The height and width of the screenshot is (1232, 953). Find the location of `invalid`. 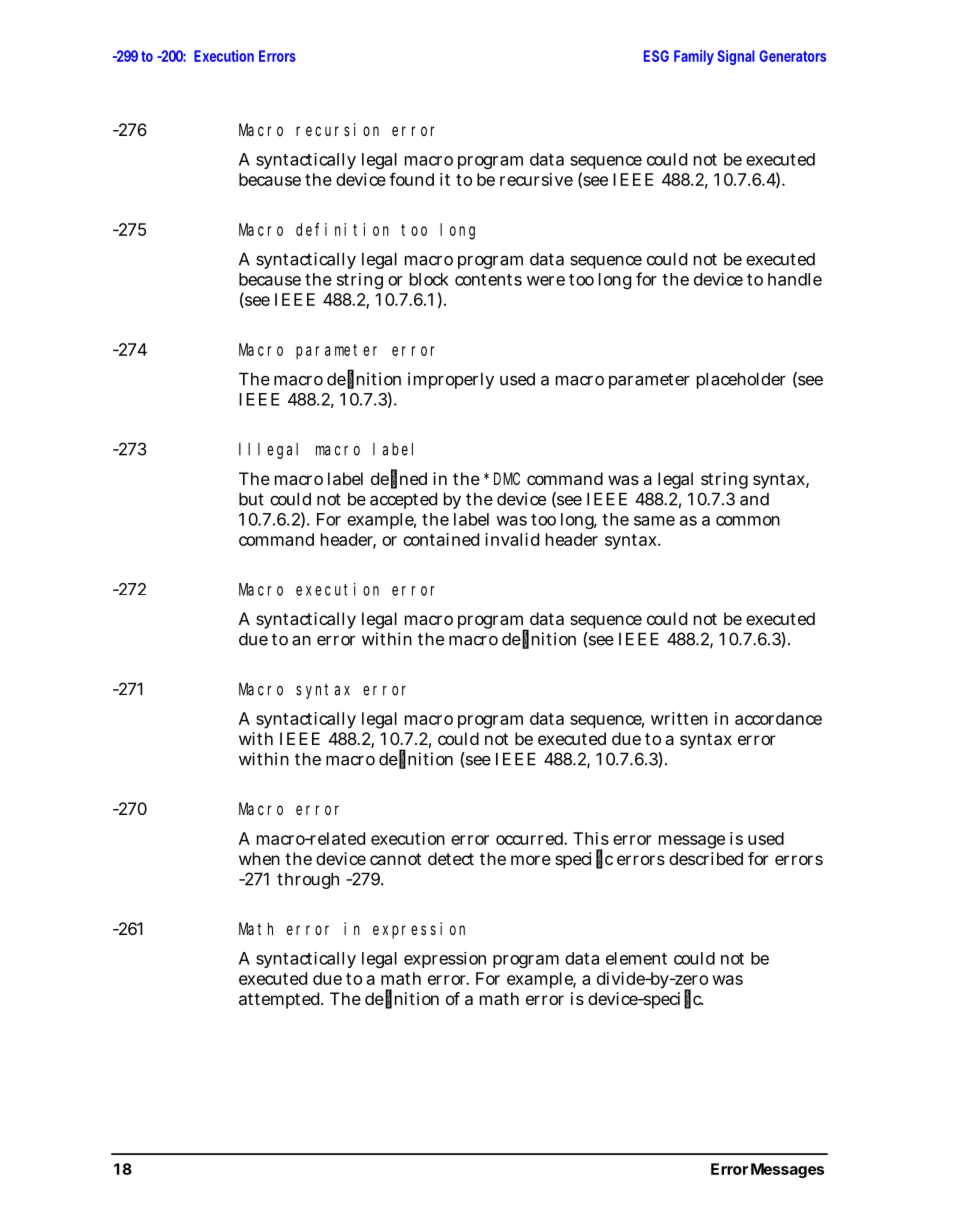

invalid is located at coordinates (512, 539).
